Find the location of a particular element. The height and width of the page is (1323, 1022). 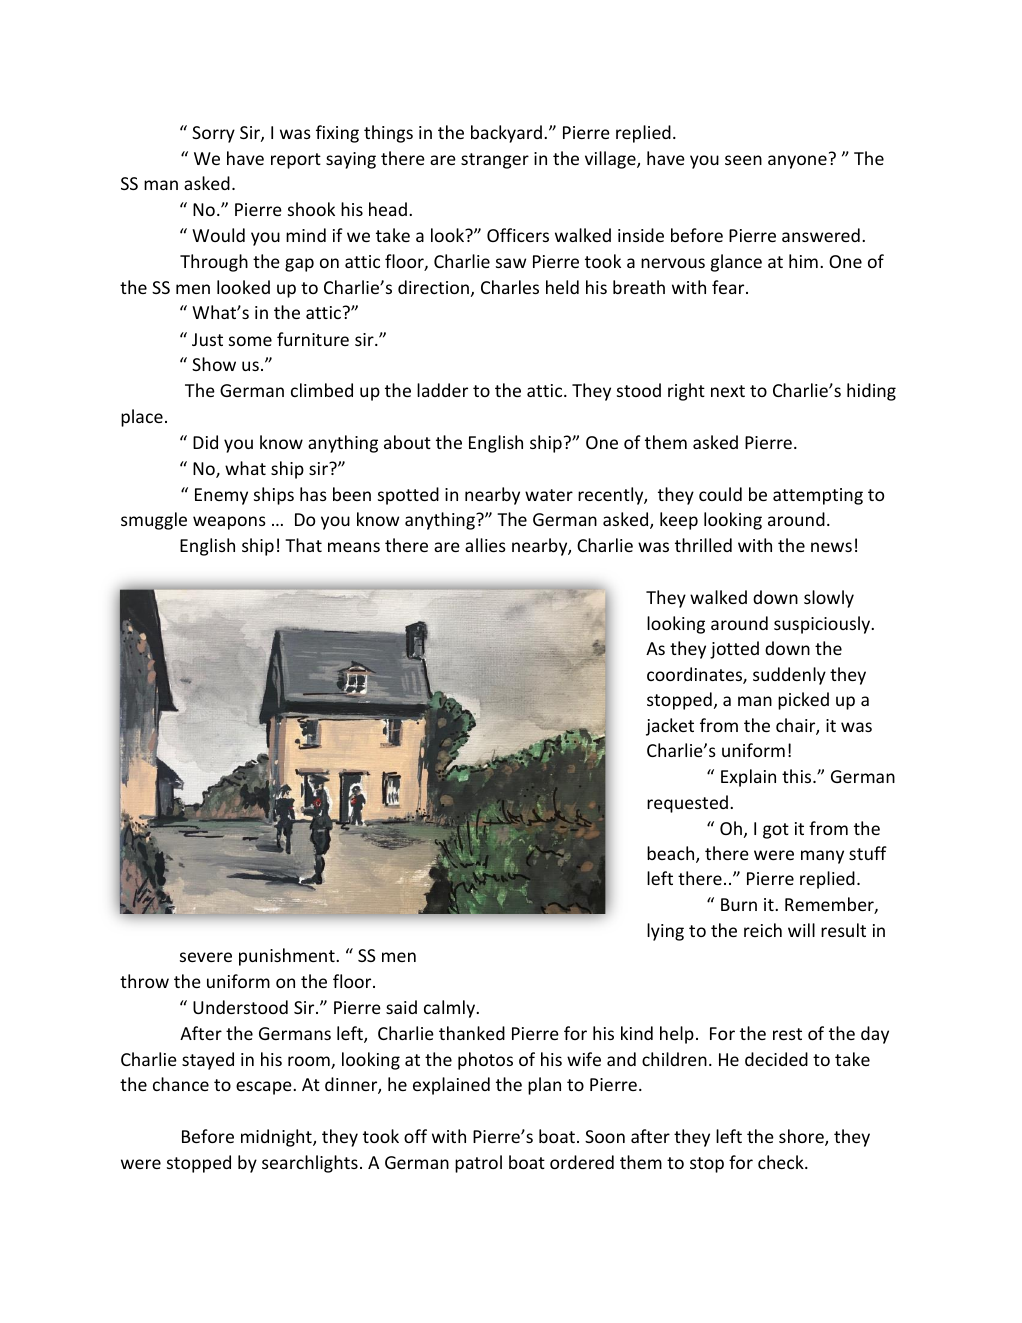

allies is located at coordinates (485, 545).
